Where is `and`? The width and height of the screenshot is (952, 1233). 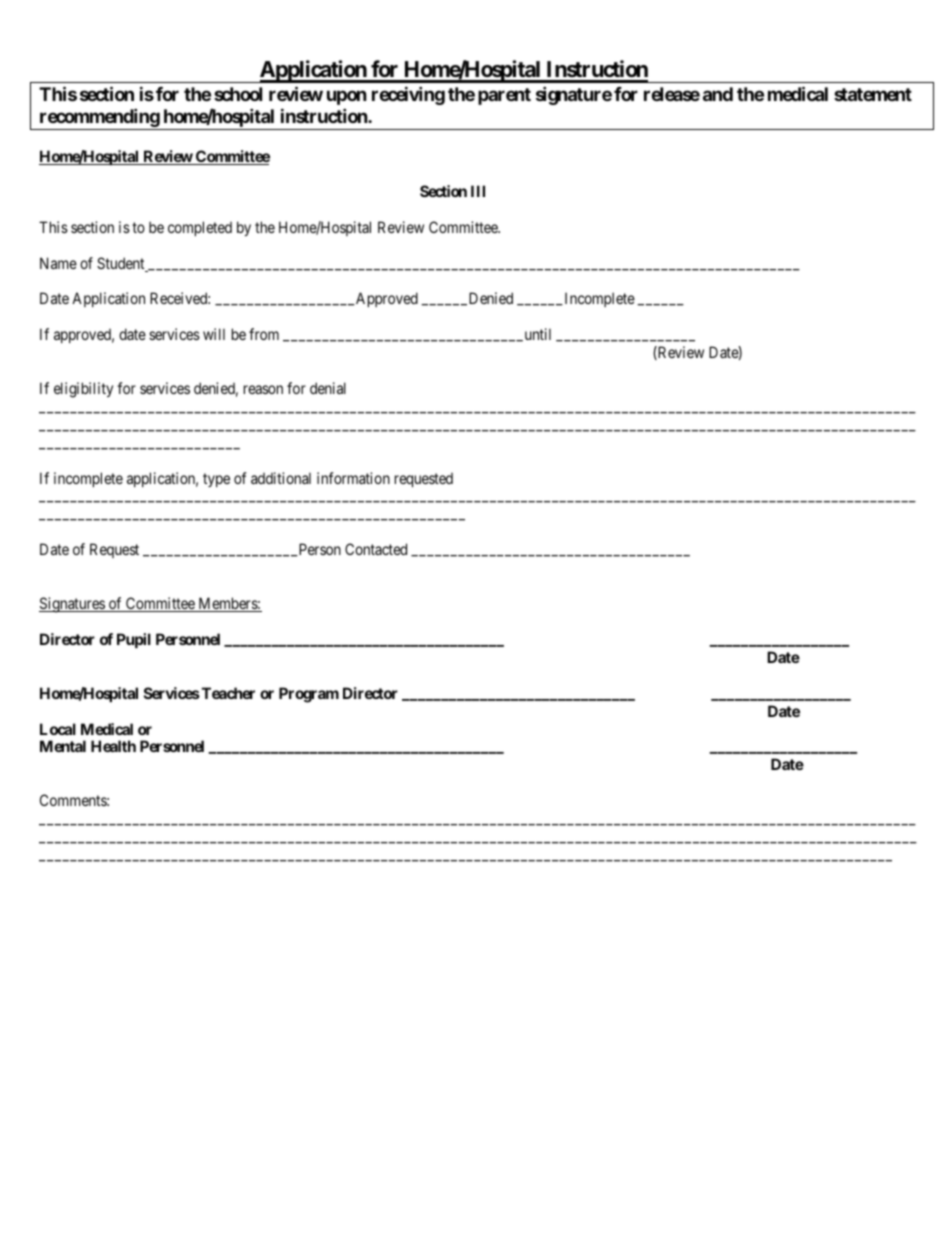
and is located at coordinates (718, 94).
